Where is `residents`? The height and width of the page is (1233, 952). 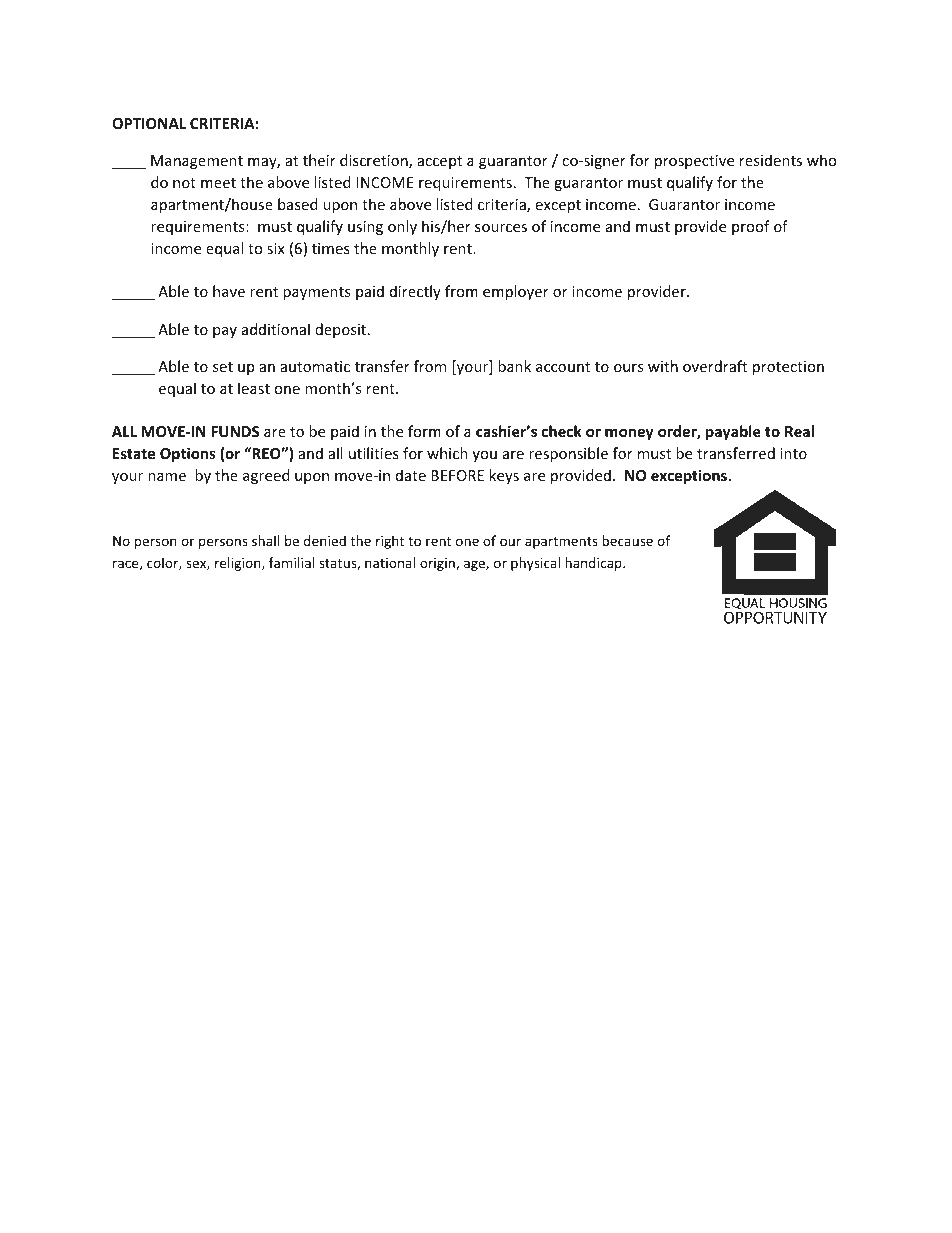 residents is located at coordinates (771, 160).
